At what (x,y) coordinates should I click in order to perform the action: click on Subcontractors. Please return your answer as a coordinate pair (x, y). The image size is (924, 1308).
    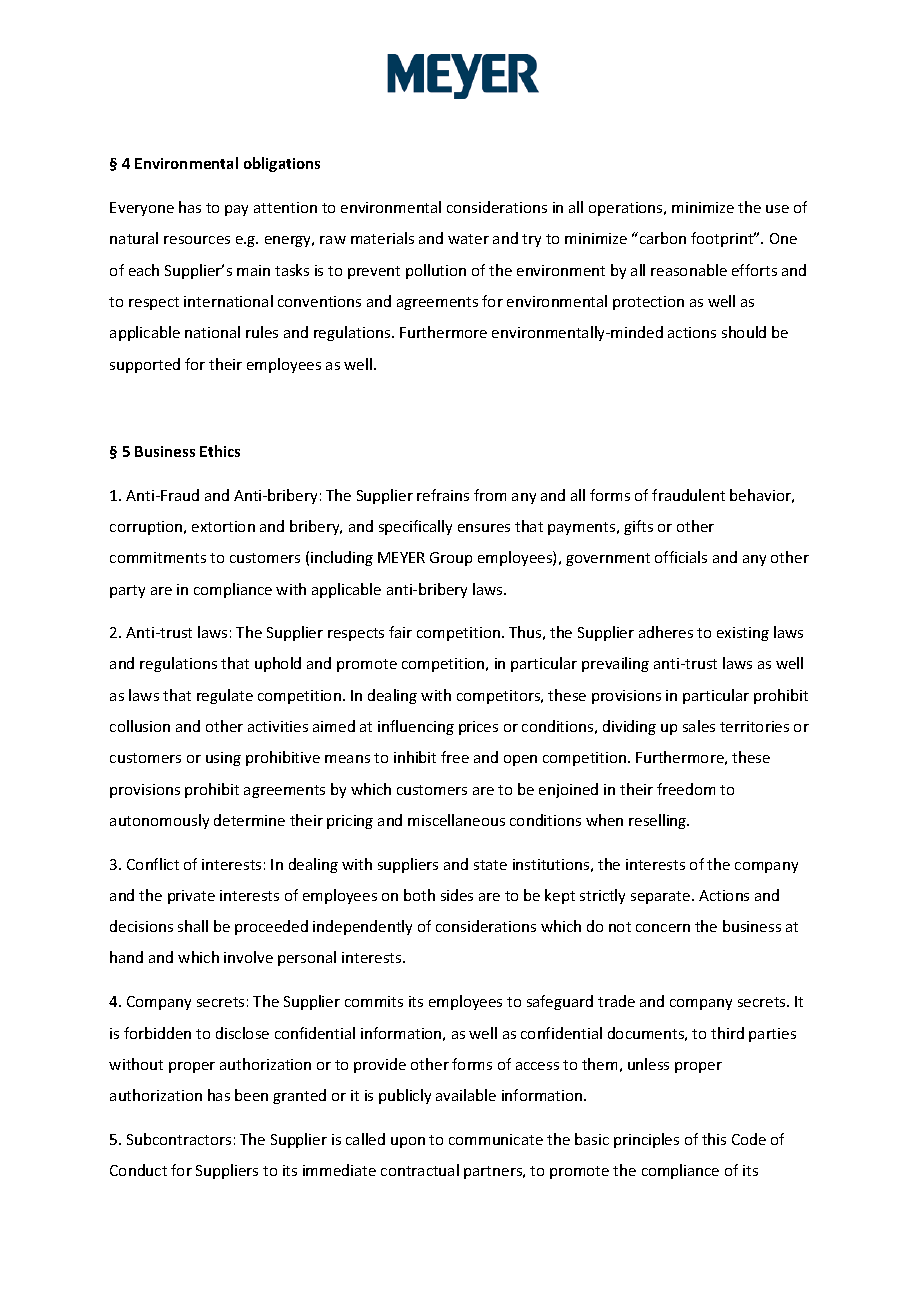
    Looking at the image, I should click on (179, 1139).
